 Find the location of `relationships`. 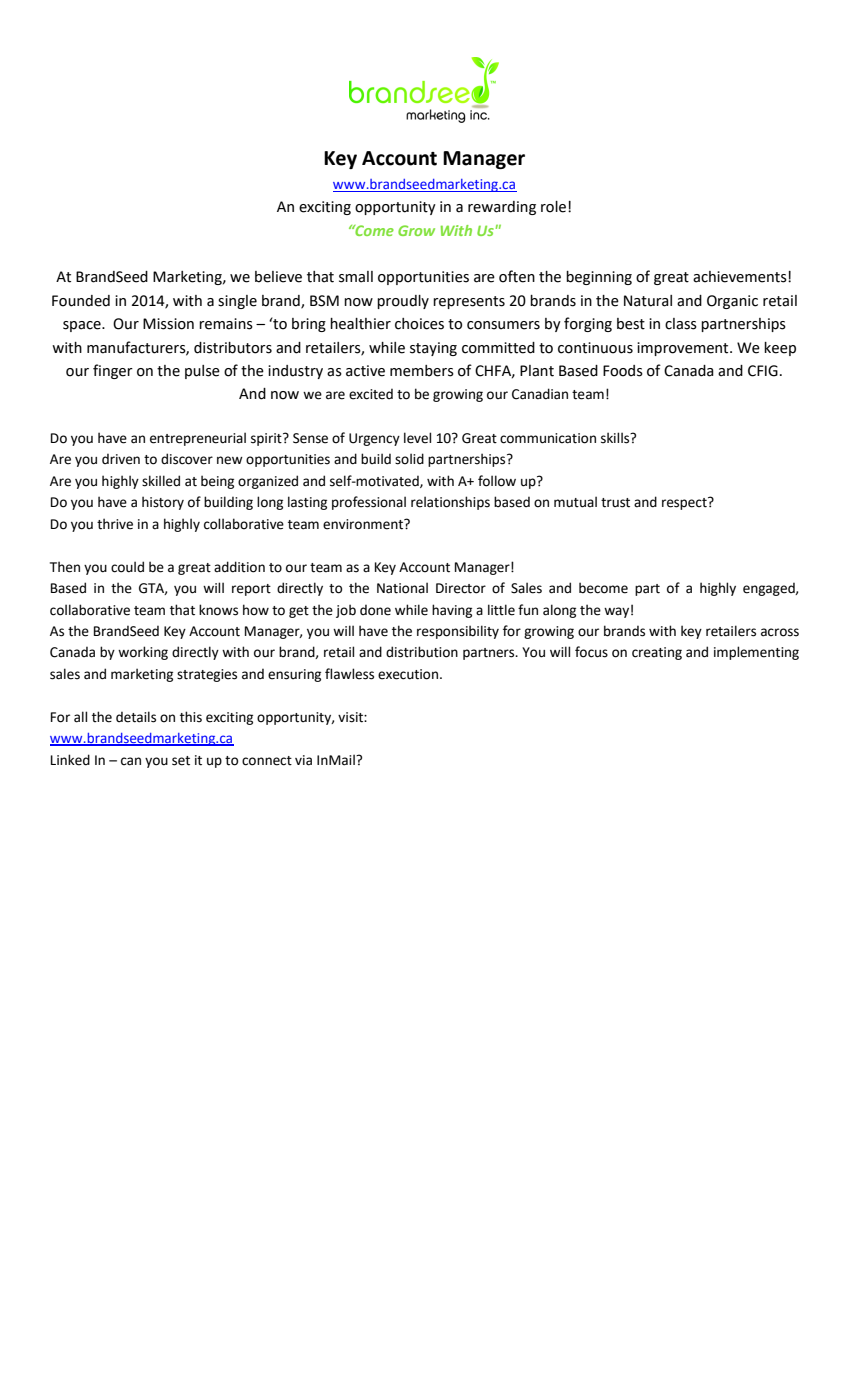

relationships is located at coordinates (450, 503).
